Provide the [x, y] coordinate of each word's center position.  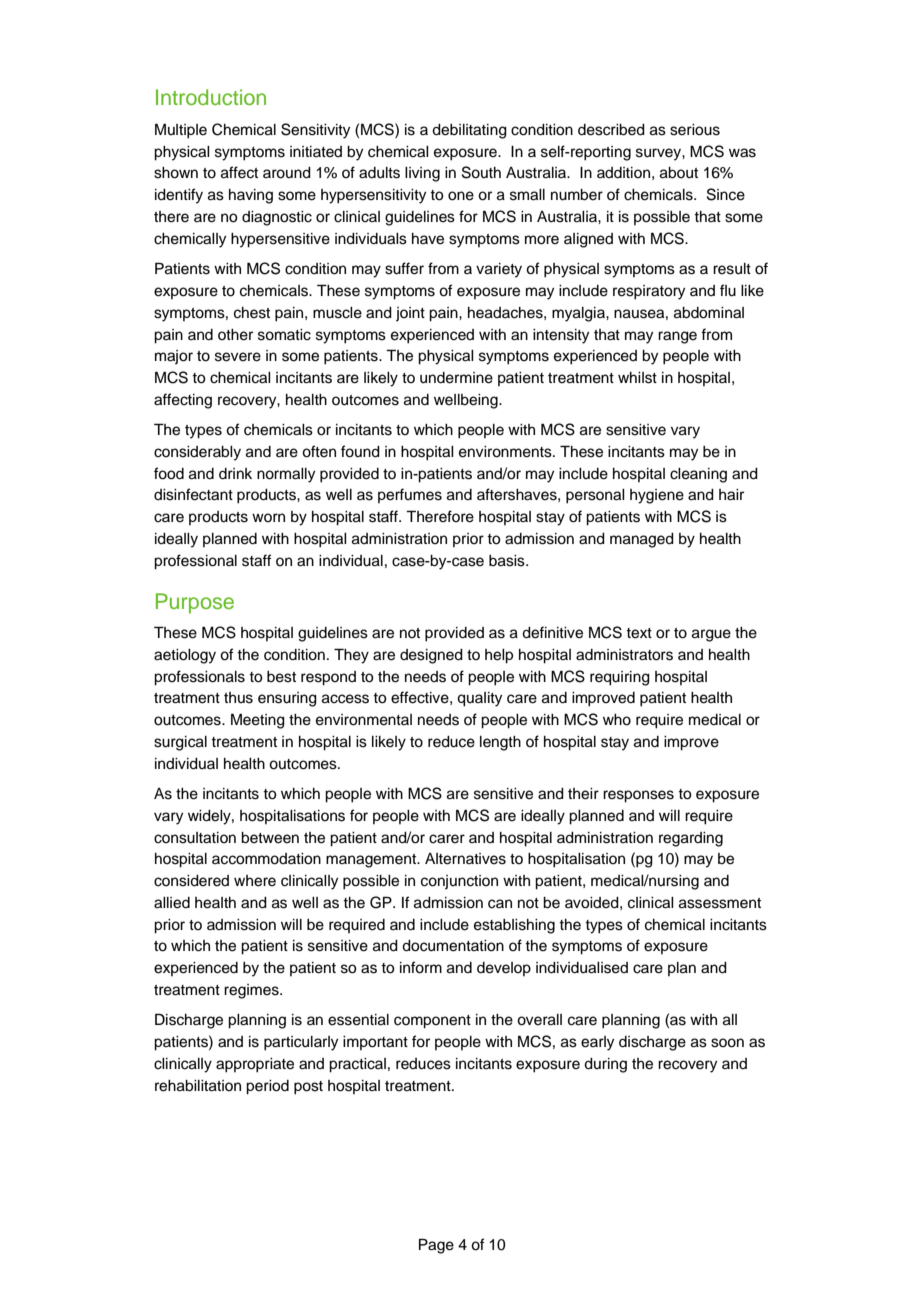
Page [436, 1246]
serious [695, 130]
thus [238, 698]
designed [431, 656]
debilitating [469, 131]
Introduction [211, 97]
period [267, 1087]
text [639, 633]
